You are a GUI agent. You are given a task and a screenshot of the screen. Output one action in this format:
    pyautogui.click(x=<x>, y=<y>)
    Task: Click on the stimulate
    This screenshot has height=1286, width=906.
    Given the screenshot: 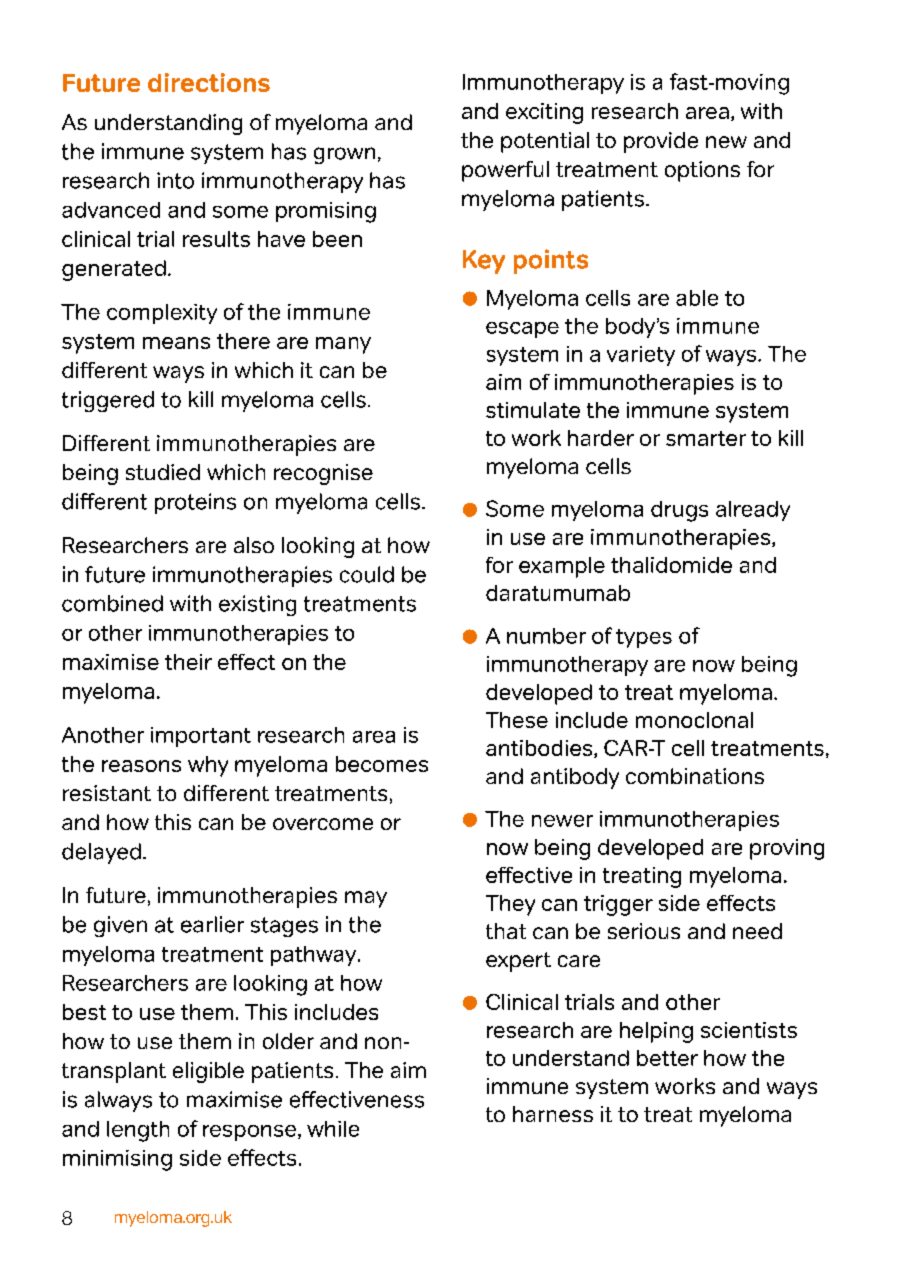 What is the action you would take?
    pyautogui.click(x=533, y=410)
